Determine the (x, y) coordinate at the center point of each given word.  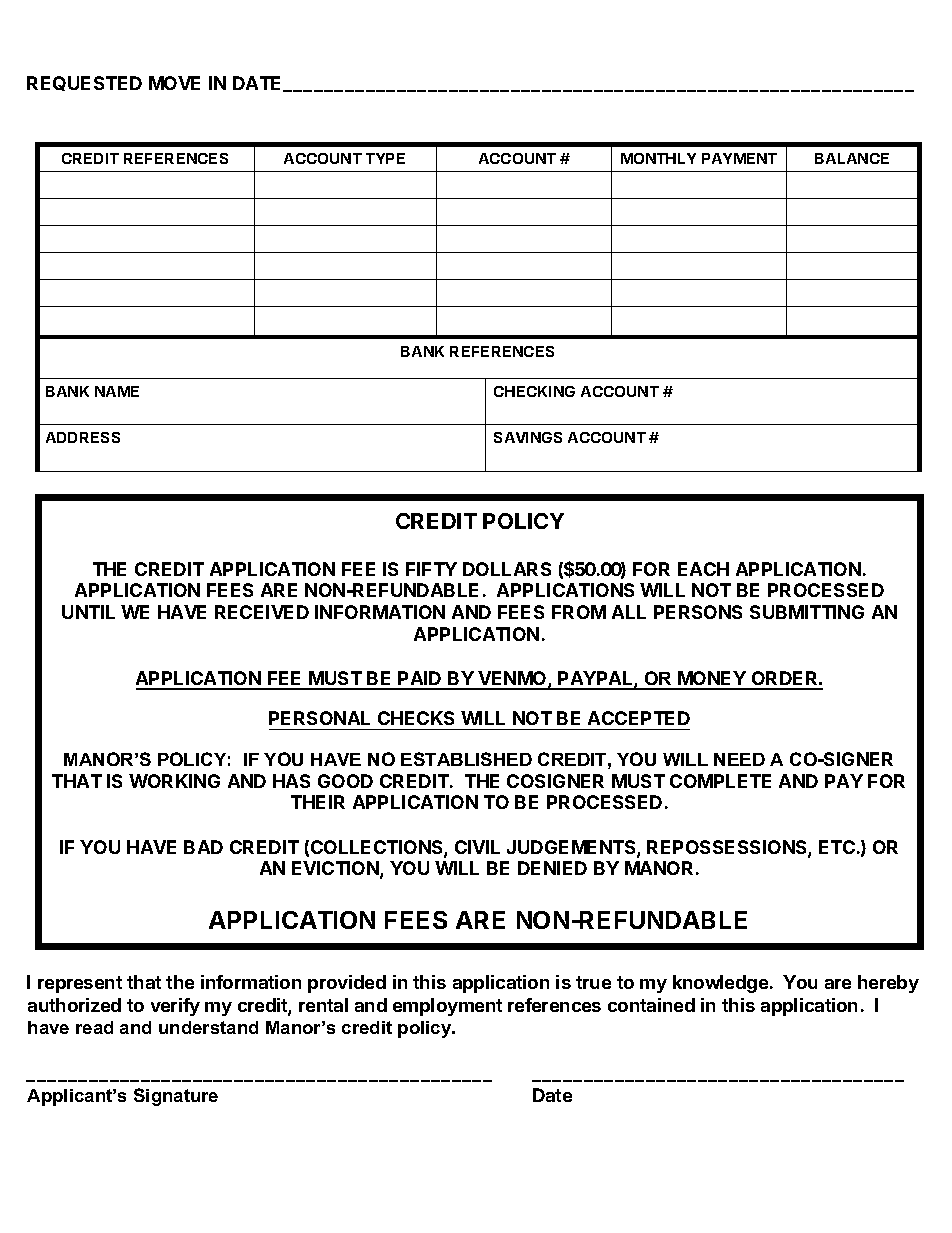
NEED (739, 759)
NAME (117, 391)
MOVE (174, 83)
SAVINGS (528, 437)
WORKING (174, 781)
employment (447, 1007)
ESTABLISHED (466, 759)
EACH (703, 569)
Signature (176, 1097)
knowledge (720, 984)
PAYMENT (739, 158)
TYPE (385, 158)
